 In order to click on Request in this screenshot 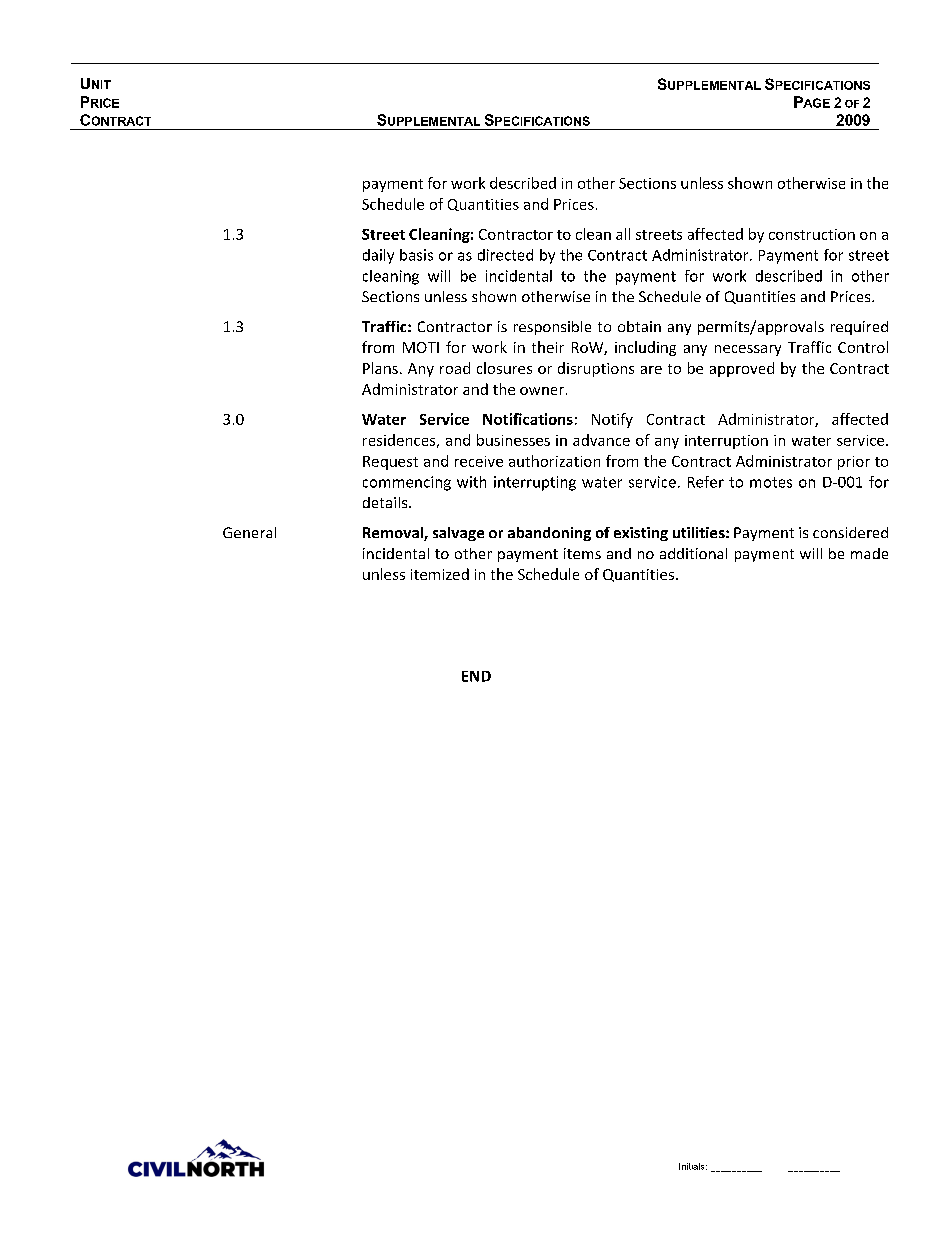, I will do `click(390, 463)`.
